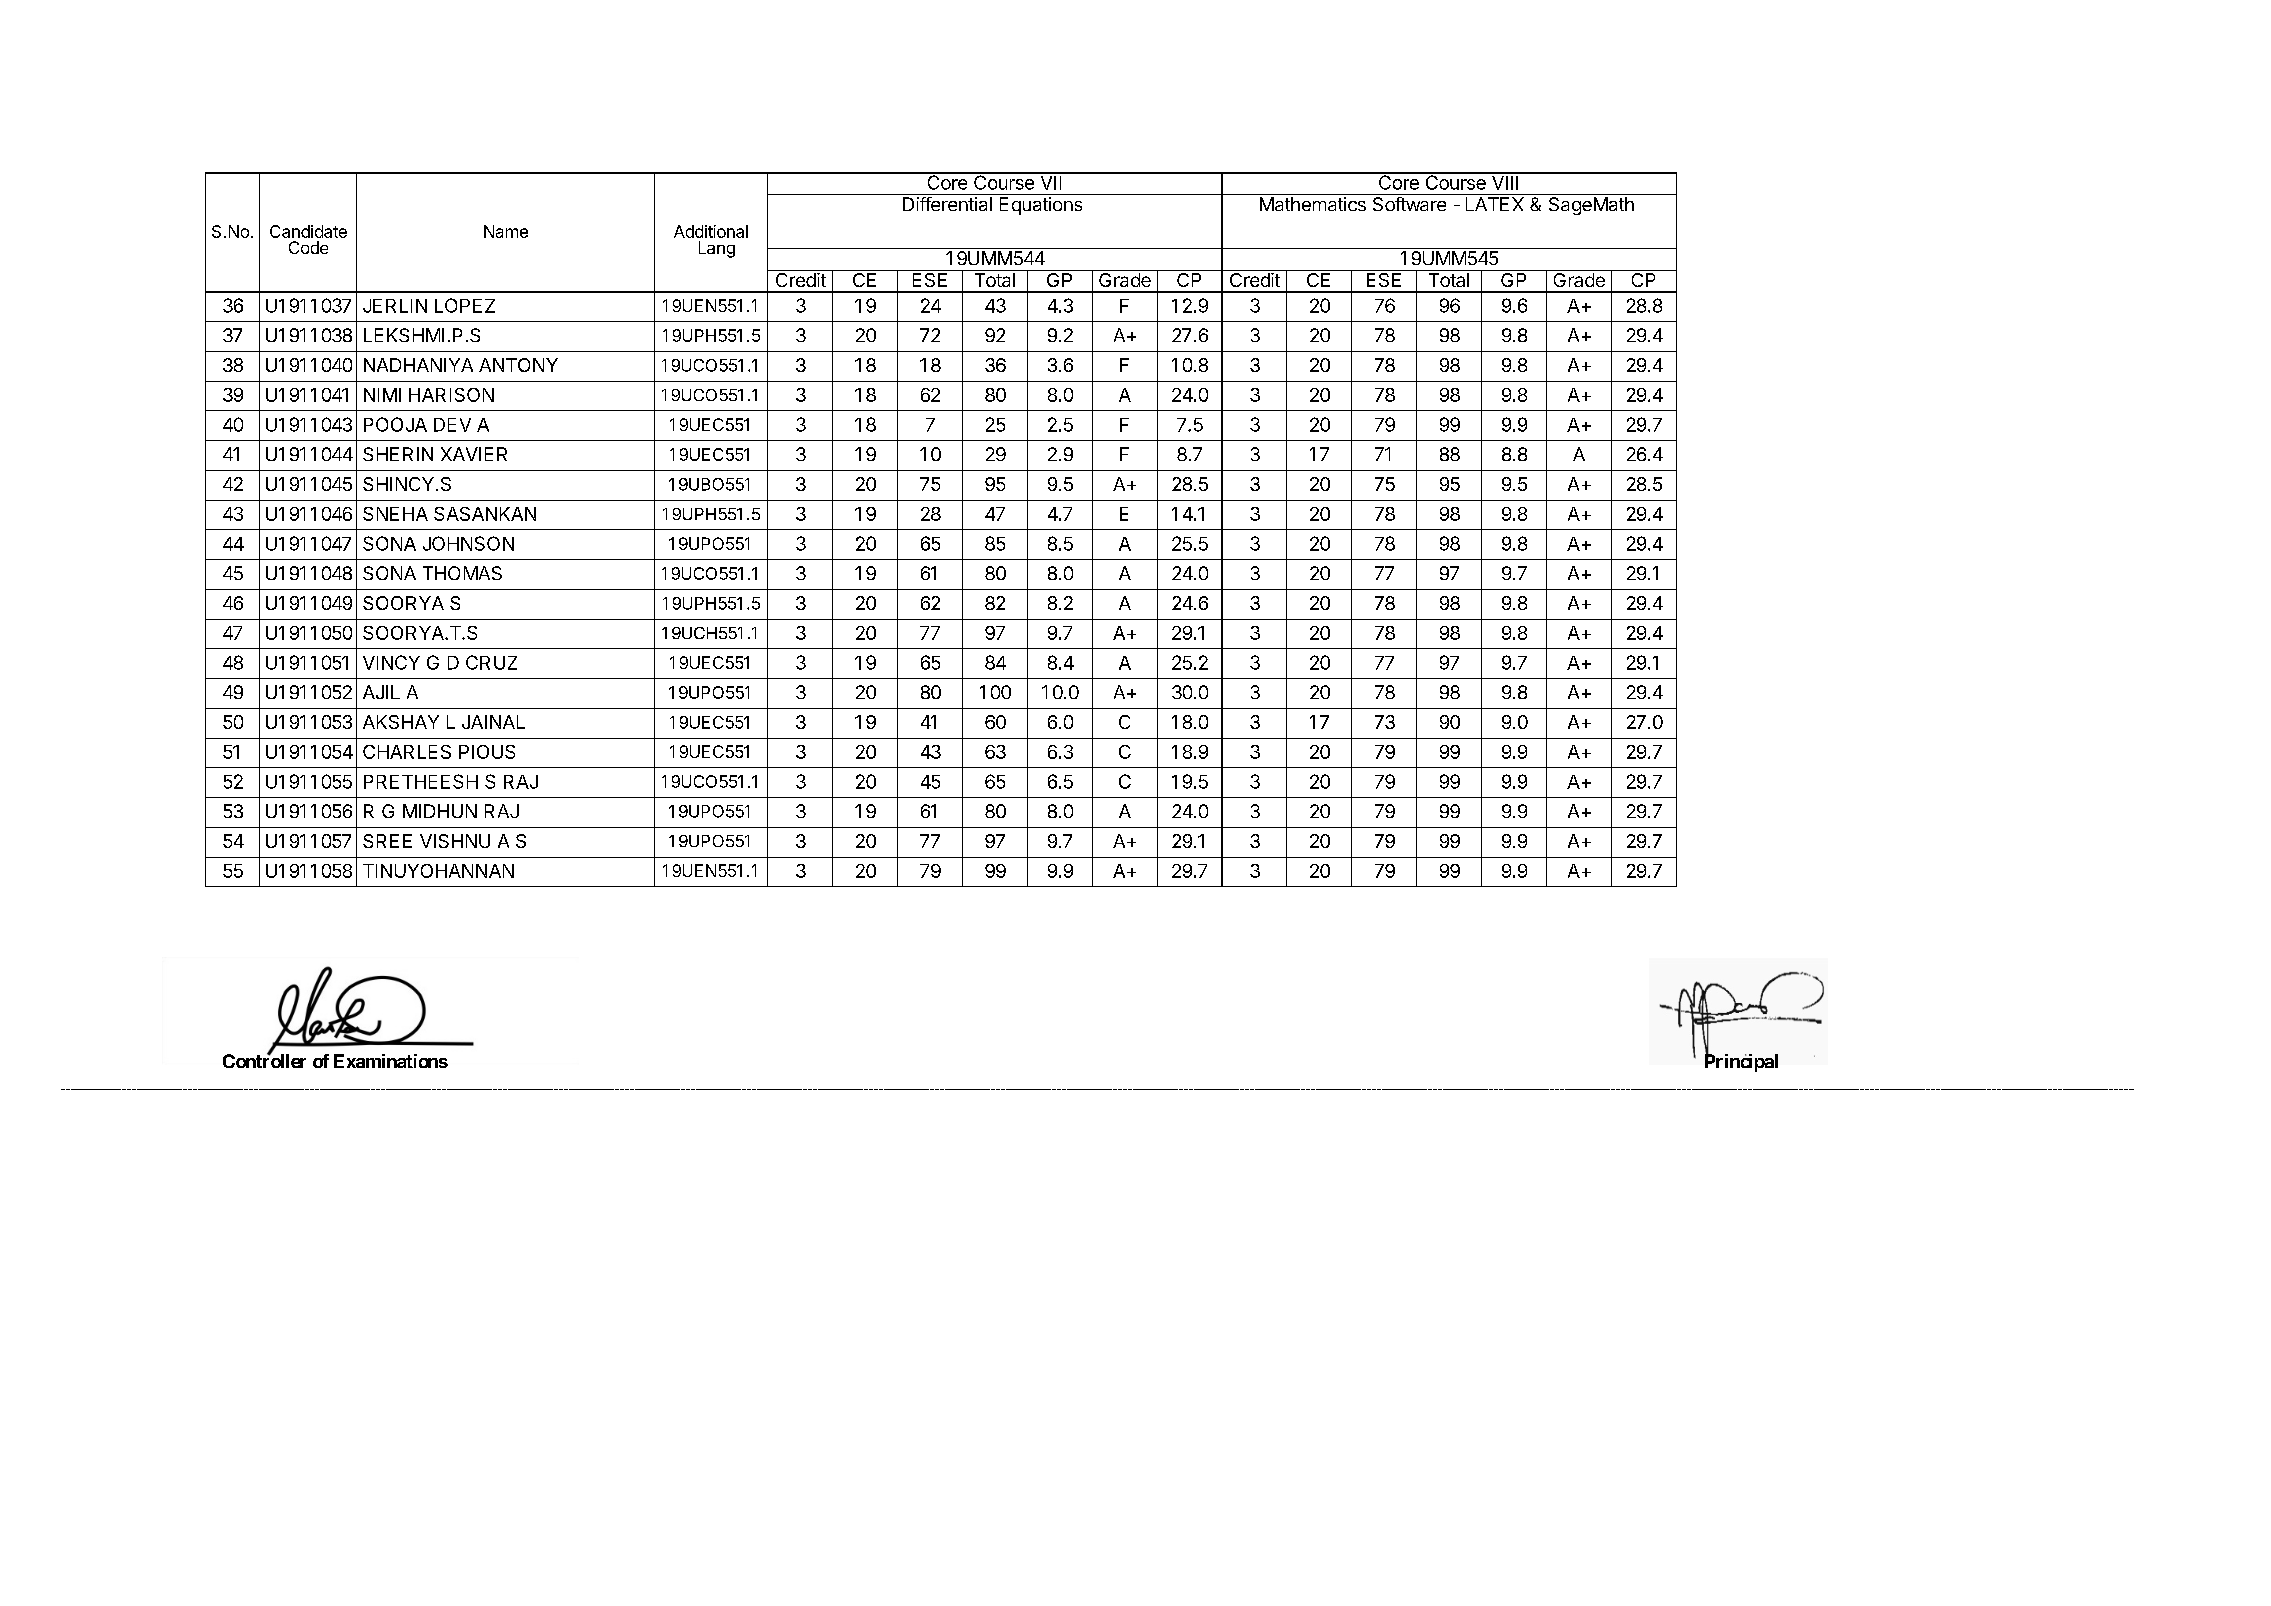 The height and width of the screenshot is (1606, 2271). I want to click on Controller, so click(264, 1060).
